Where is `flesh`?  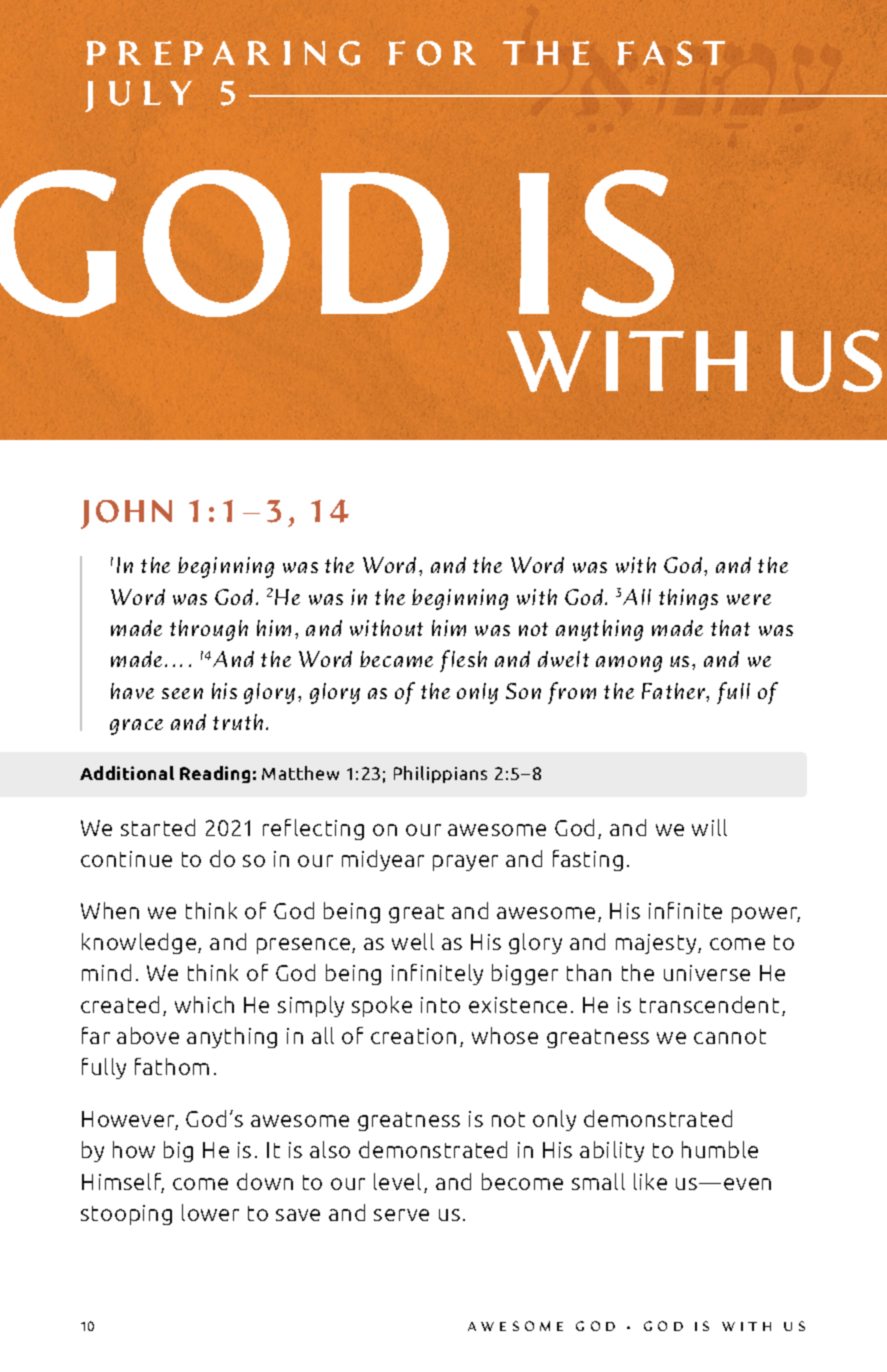 flesh is located at coordinates (463, 661).
